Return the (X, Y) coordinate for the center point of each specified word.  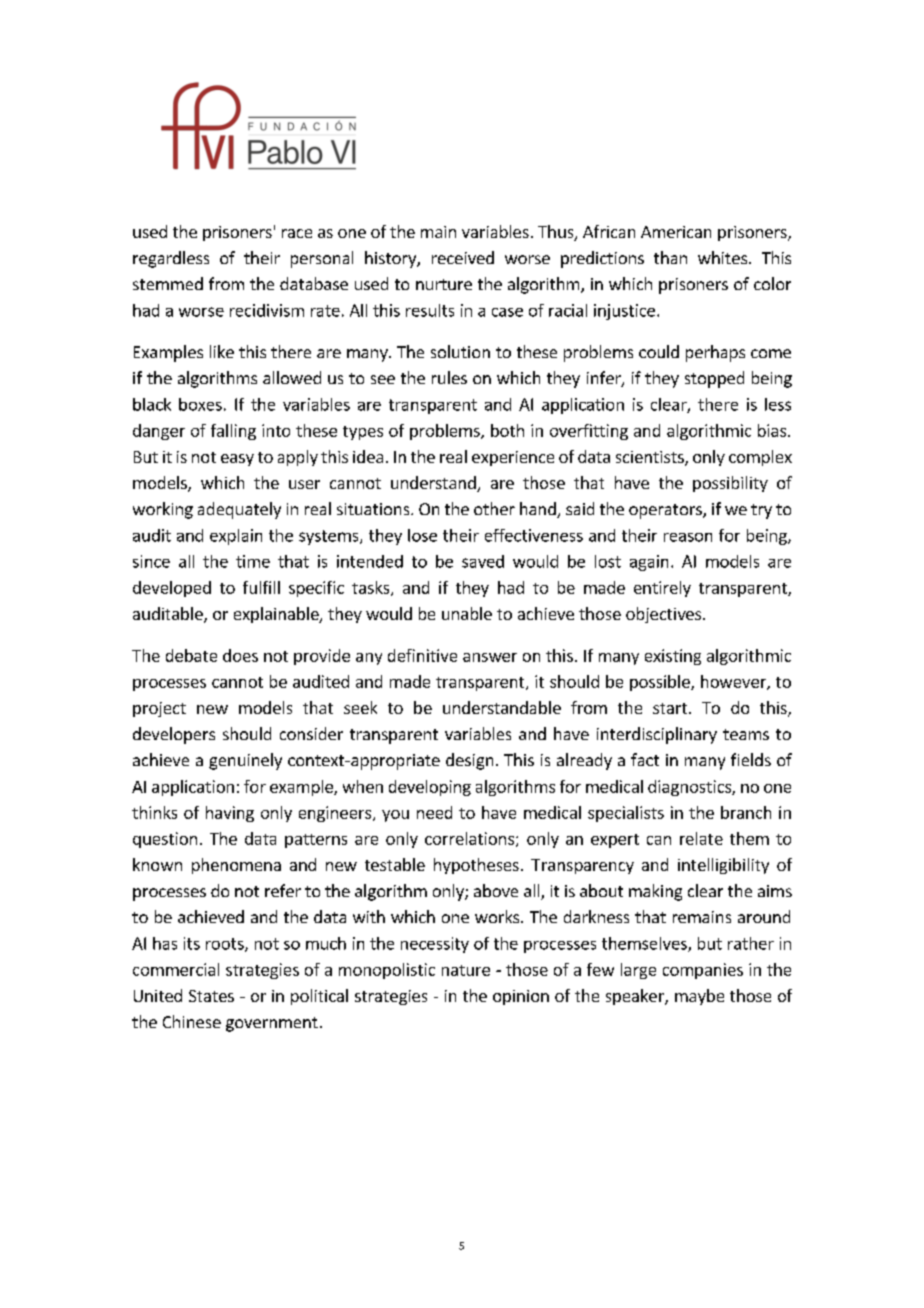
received (463, 257)
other (494, 508)
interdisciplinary (657, 735)
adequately (239, 510)
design (469, 761)
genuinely (245, 761)
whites (722, 257)
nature (466, 970)
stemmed (168, 283)
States (211, 996)
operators (666, 511)
